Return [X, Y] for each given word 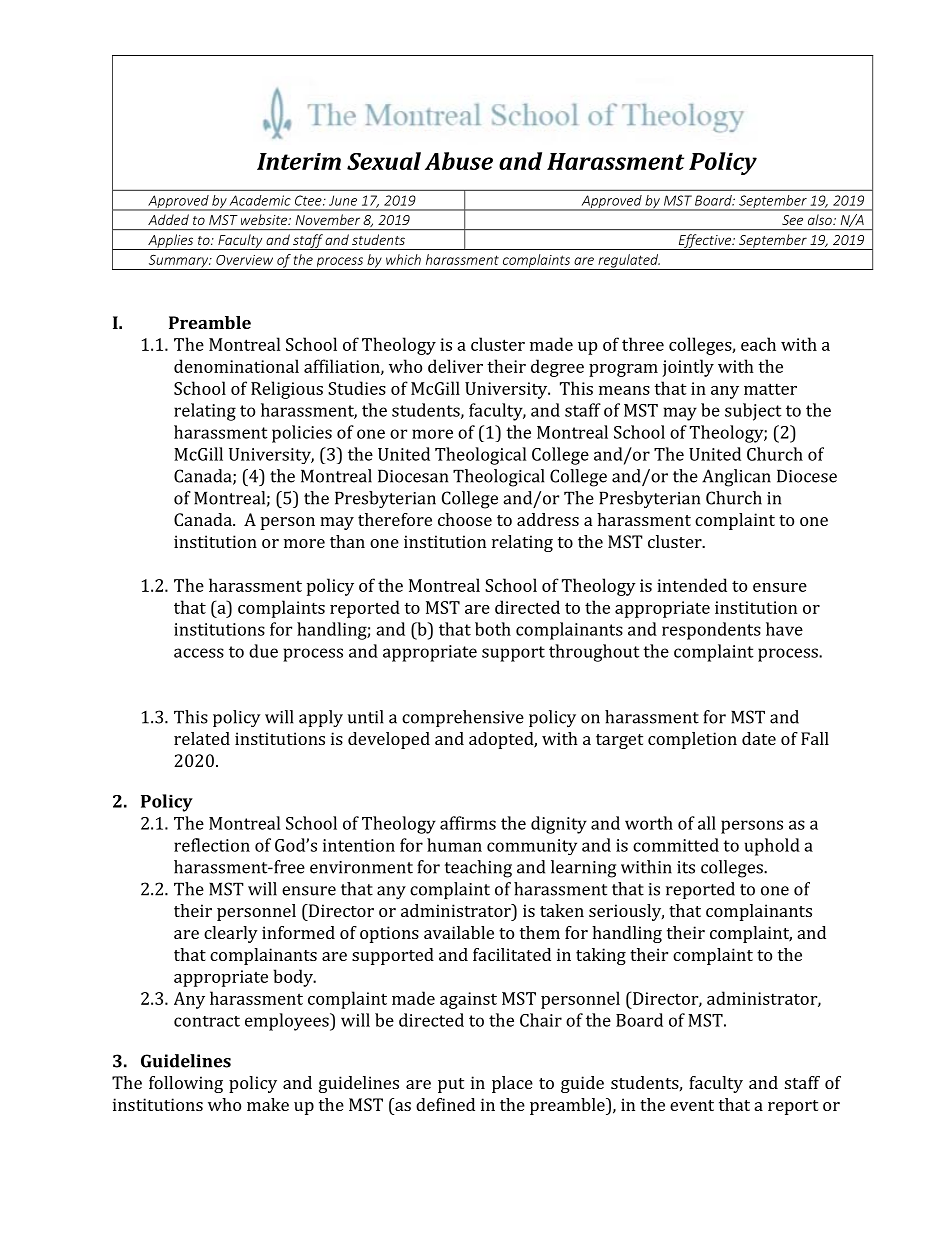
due [263, 651]
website [265, 219]
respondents [711, 631]
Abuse [459, 161]
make [268, 1104]
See [792, 220]
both [493, 629]
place [512, 1084]
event [692, 1105]
